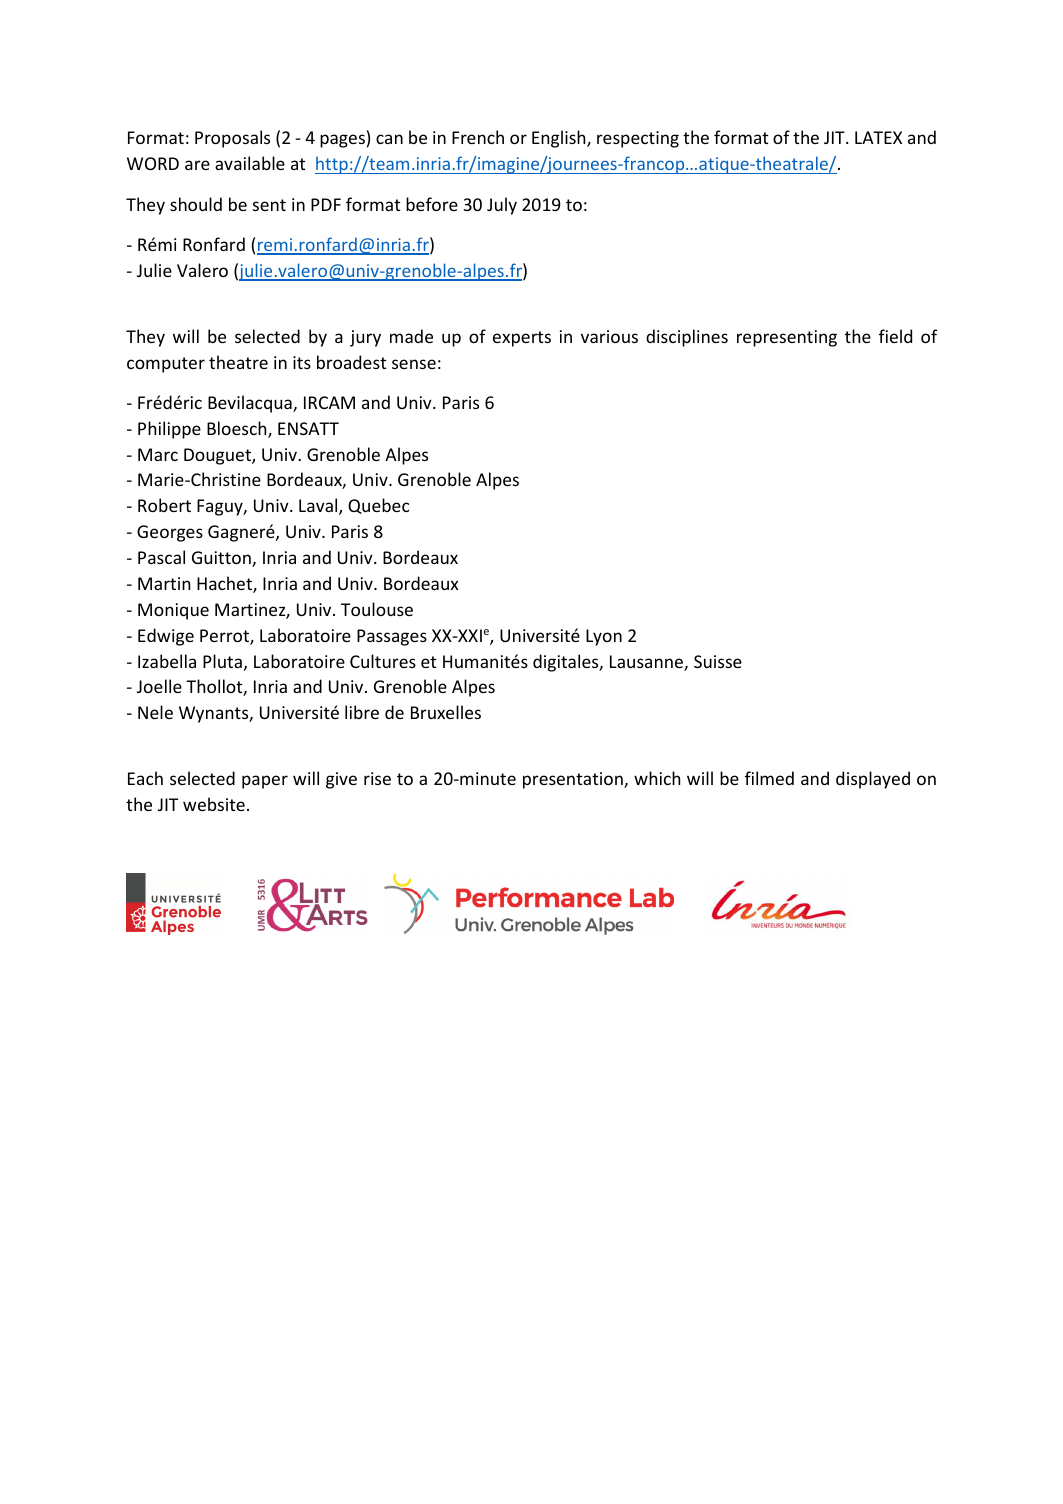 This page has width=1063, height=1504. What do you see at coordinates (265, 782) in the page?
I see `paper` at bounding box center [265, 782].
